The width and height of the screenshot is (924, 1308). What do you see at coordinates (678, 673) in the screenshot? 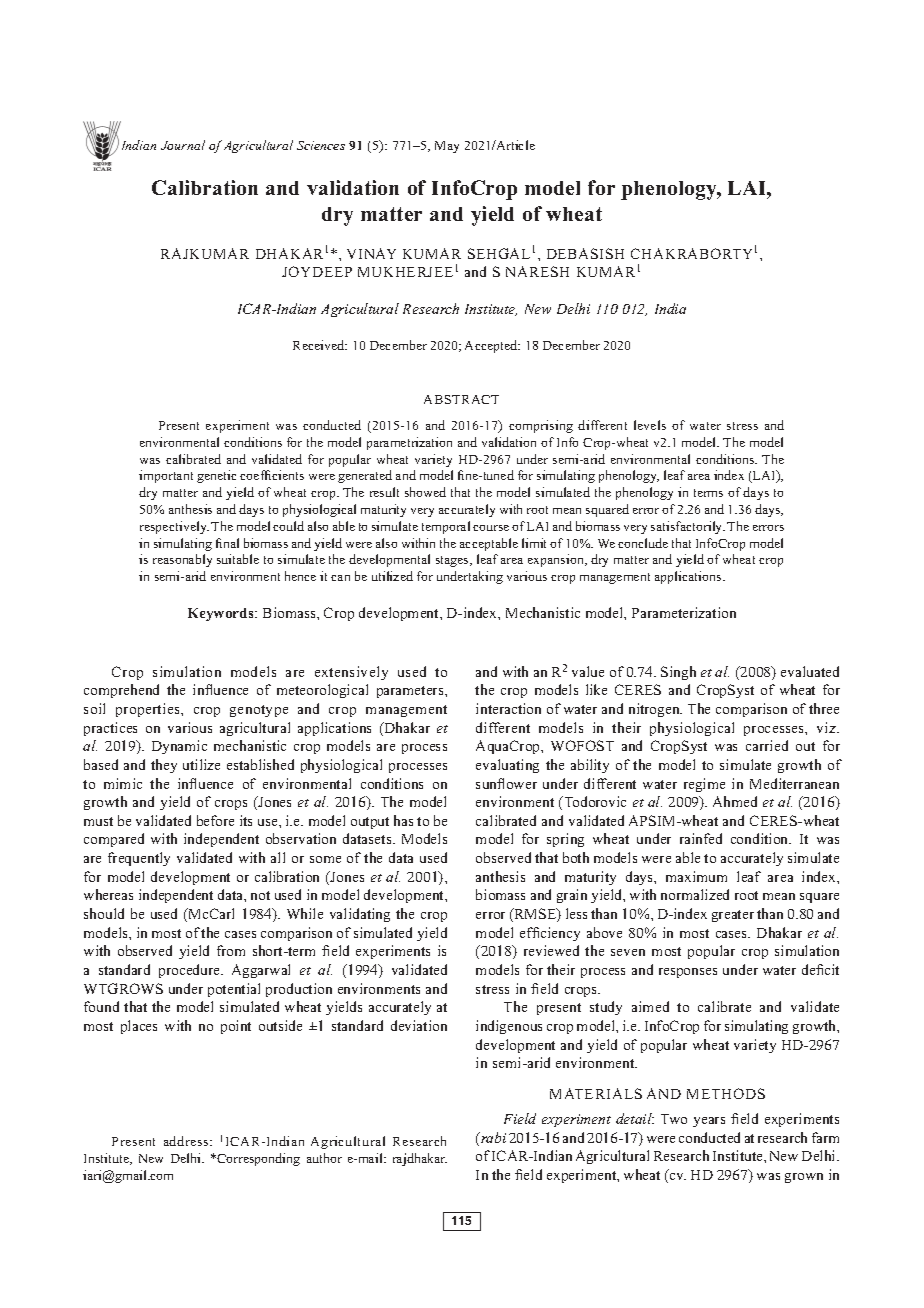
I see `Singh` at bounding box center [678, 673].
